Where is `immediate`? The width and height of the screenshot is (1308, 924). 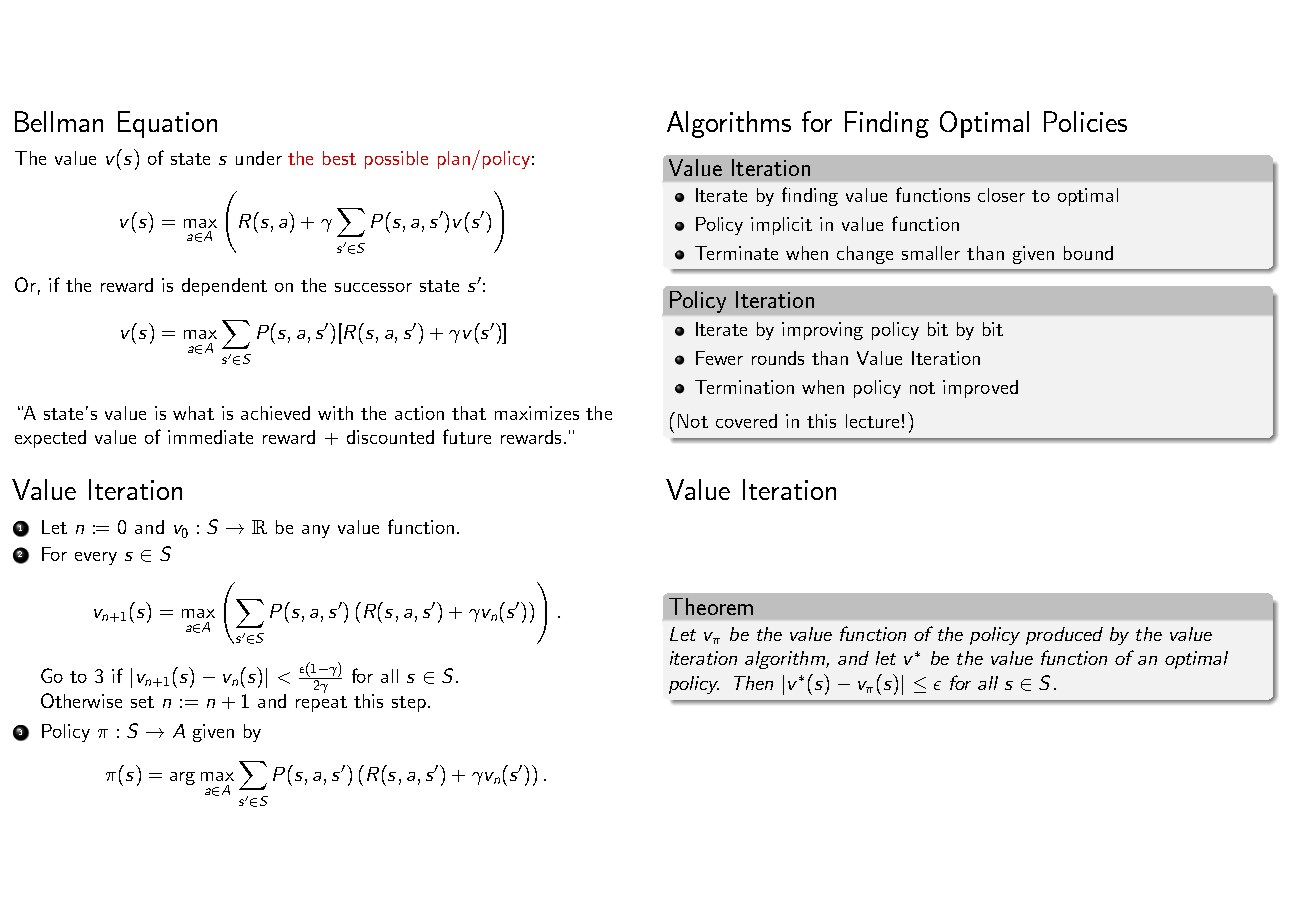 immediate is located at coordinates (210, 437).
